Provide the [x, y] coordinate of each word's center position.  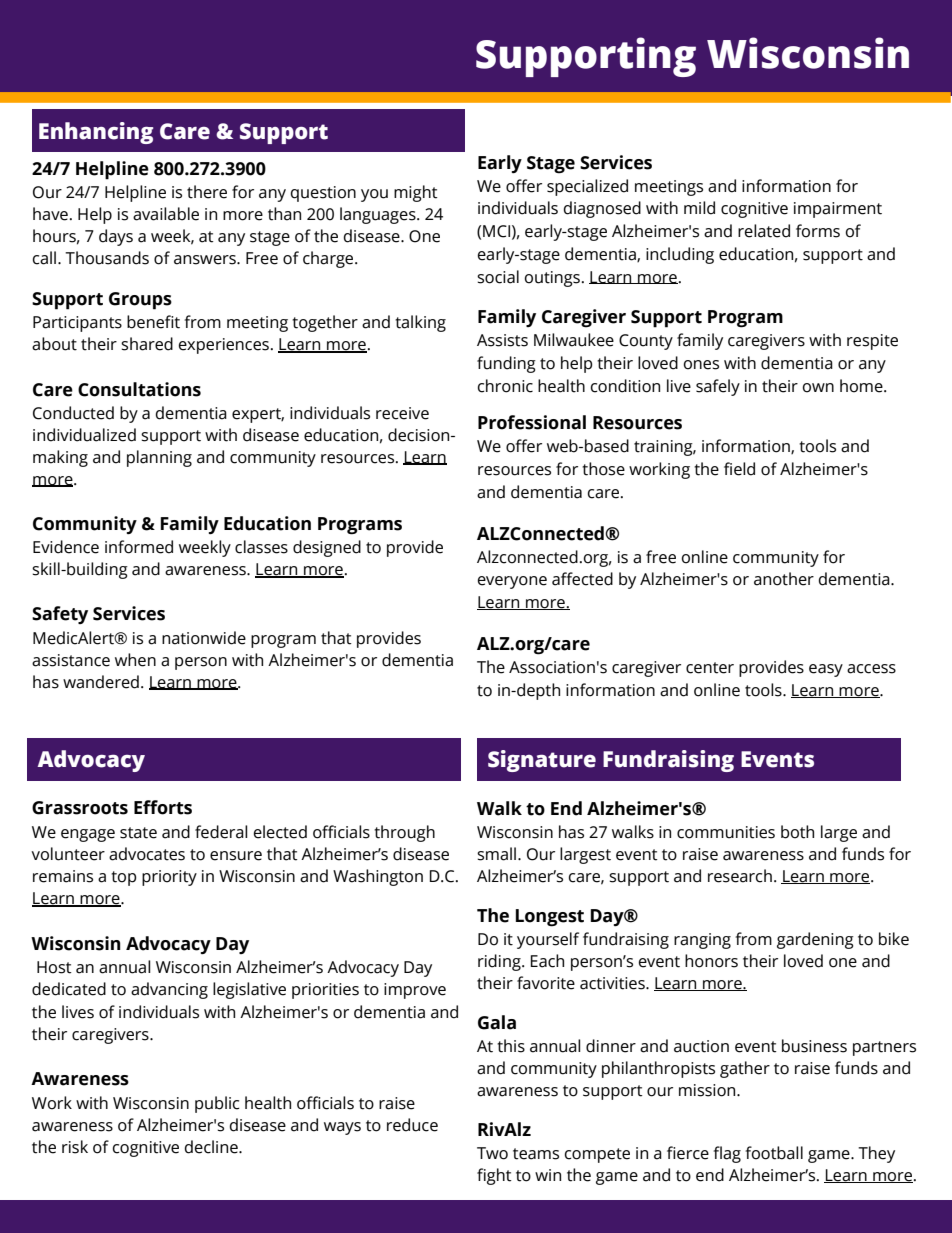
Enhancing [96, 133]
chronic [505, 386]
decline [212, 1147]
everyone [512, 582]
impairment [838, 210]
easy [826, 670]
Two [492, 1153]
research [740, 876]
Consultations [139, 389]
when [135, 660]
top [124, 878]
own [818, 388]
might [416, 193]
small [498, 854]
